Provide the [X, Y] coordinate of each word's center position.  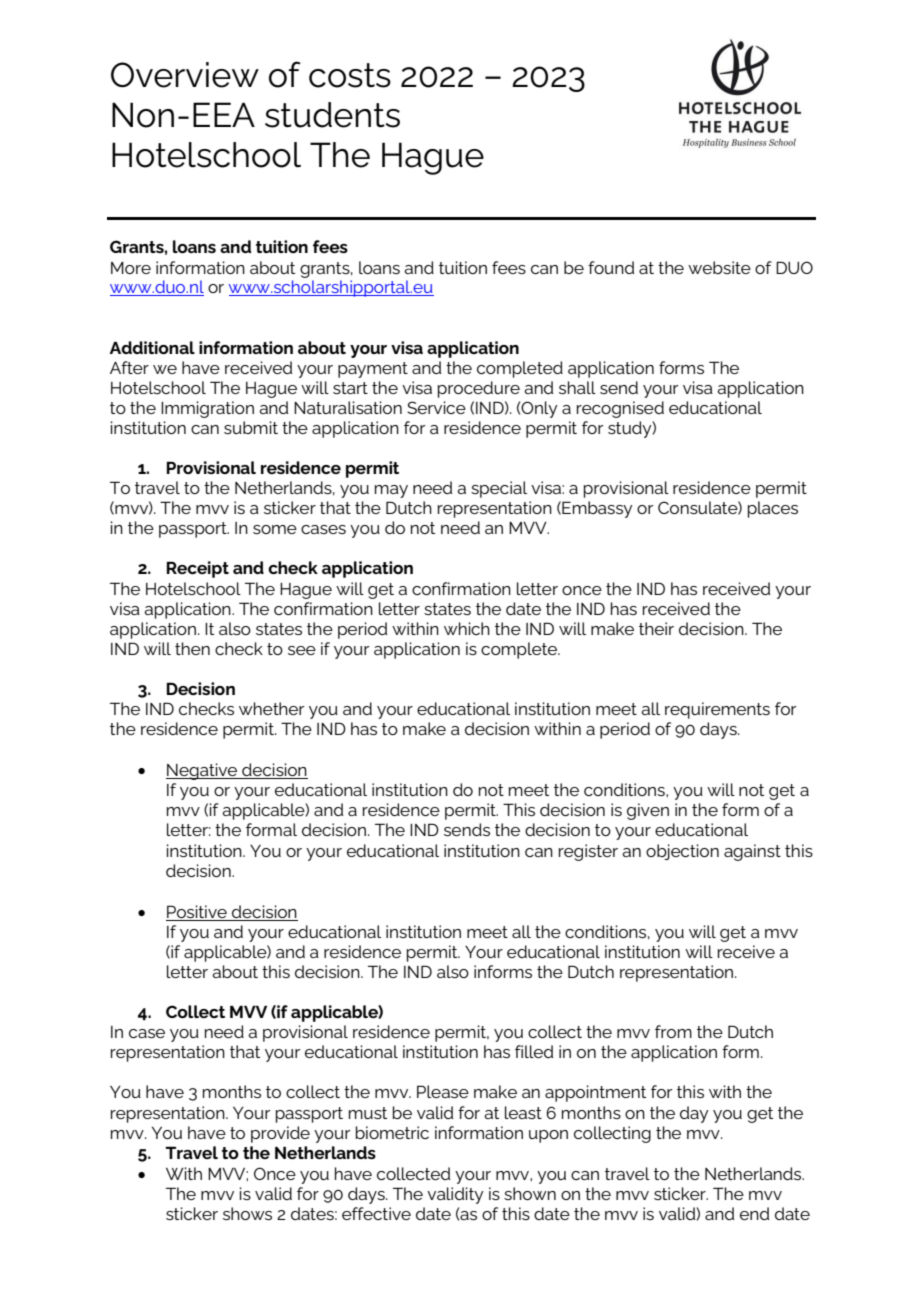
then [192, 648]
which [467, 628]
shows [247, 1213]
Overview [185, 75]
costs [350, 75]
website [719, 267]
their [656, 628]
